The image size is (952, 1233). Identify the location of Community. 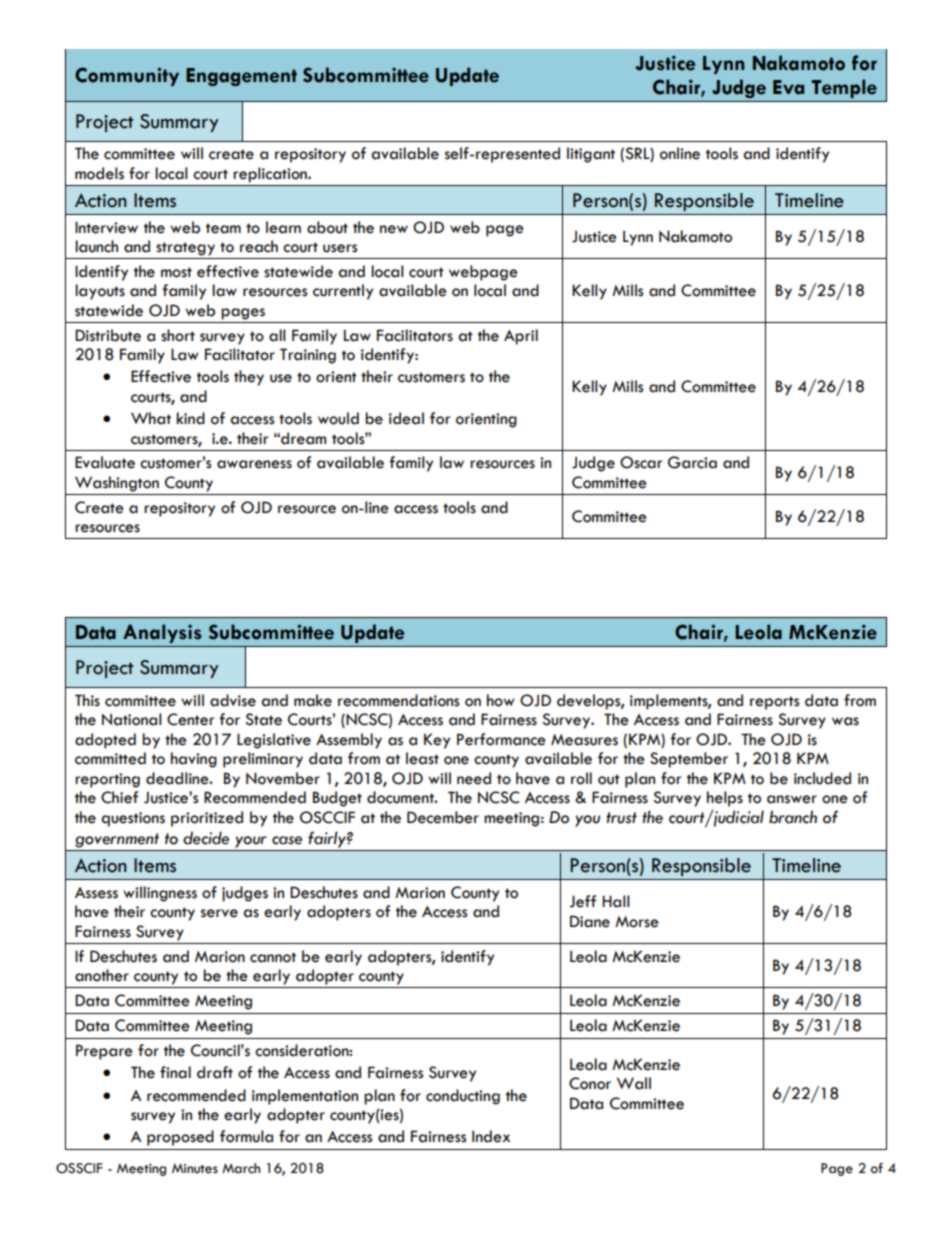
(127, 76).
